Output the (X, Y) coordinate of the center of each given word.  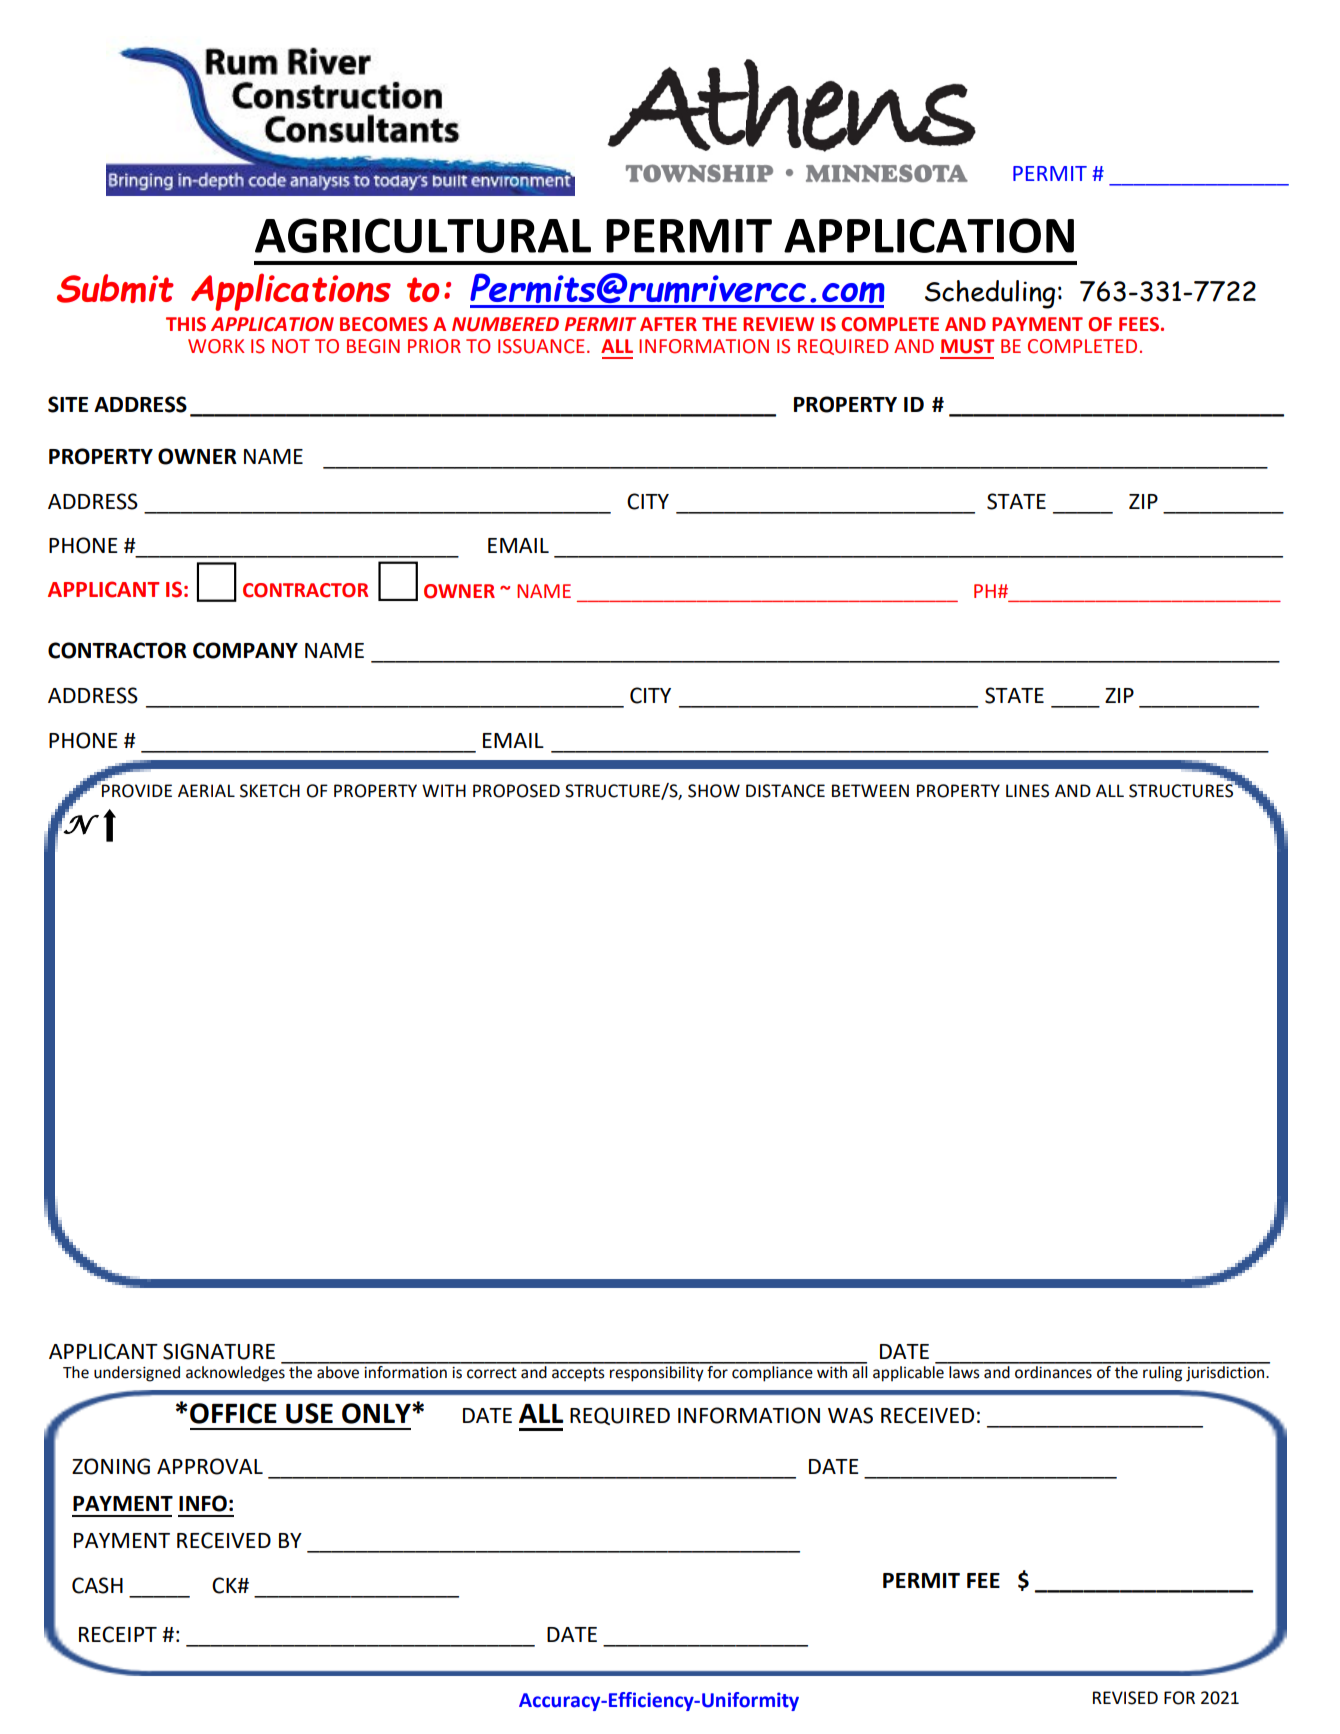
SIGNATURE (219, 1351)
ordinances (1053, 1371)
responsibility (657, 1372)
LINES (1027, 791)
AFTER (668, 324)
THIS (186, 324)
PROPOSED (516, 791)
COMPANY (245, 650)
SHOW (714, 791)
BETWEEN (870, 790)
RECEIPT (118, 1634)
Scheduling (990, 294)
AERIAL (206, 790)
